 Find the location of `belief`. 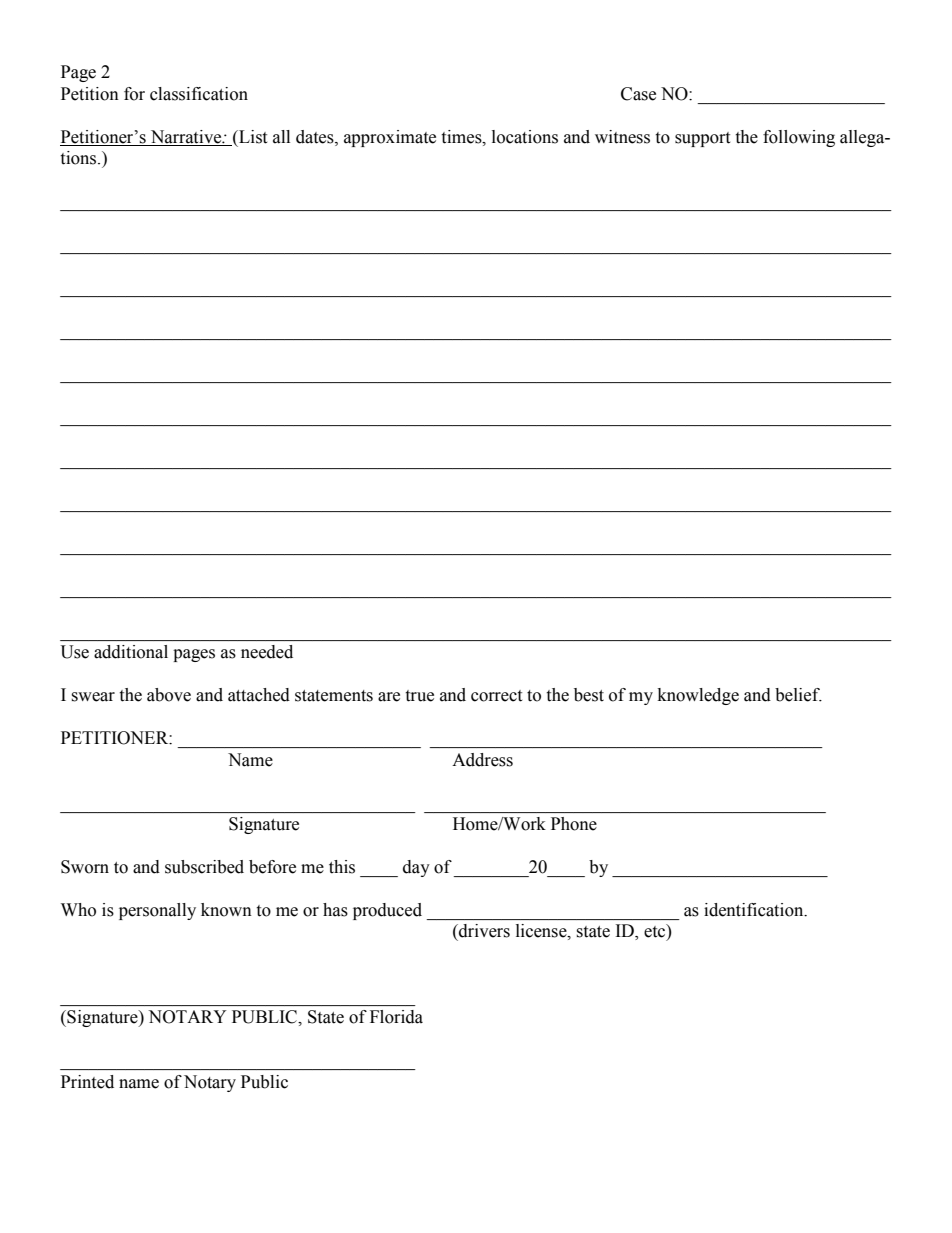

belief is located at coordinates (798, 695).
